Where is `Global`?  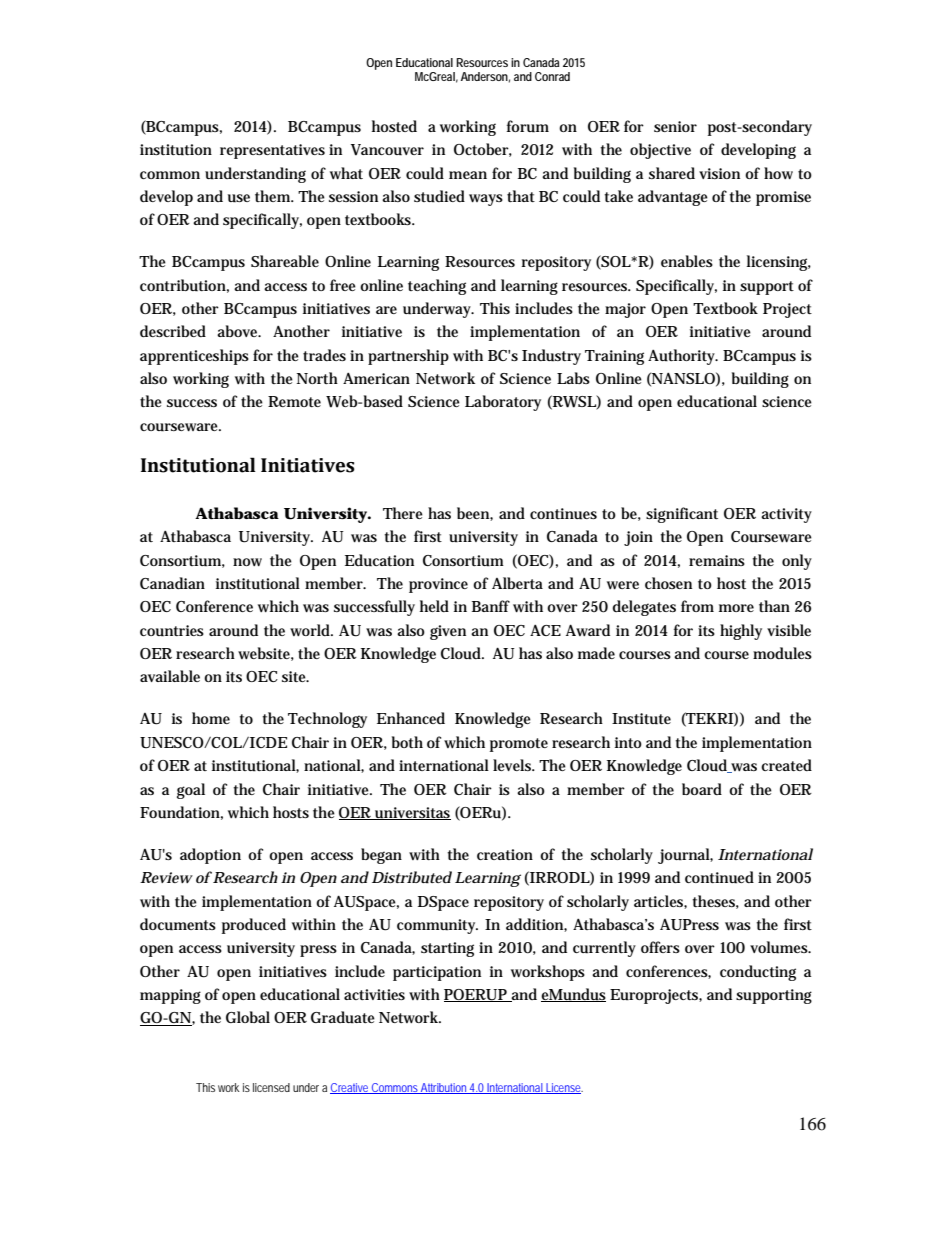
Global is located at coordinates (248, 1017).
